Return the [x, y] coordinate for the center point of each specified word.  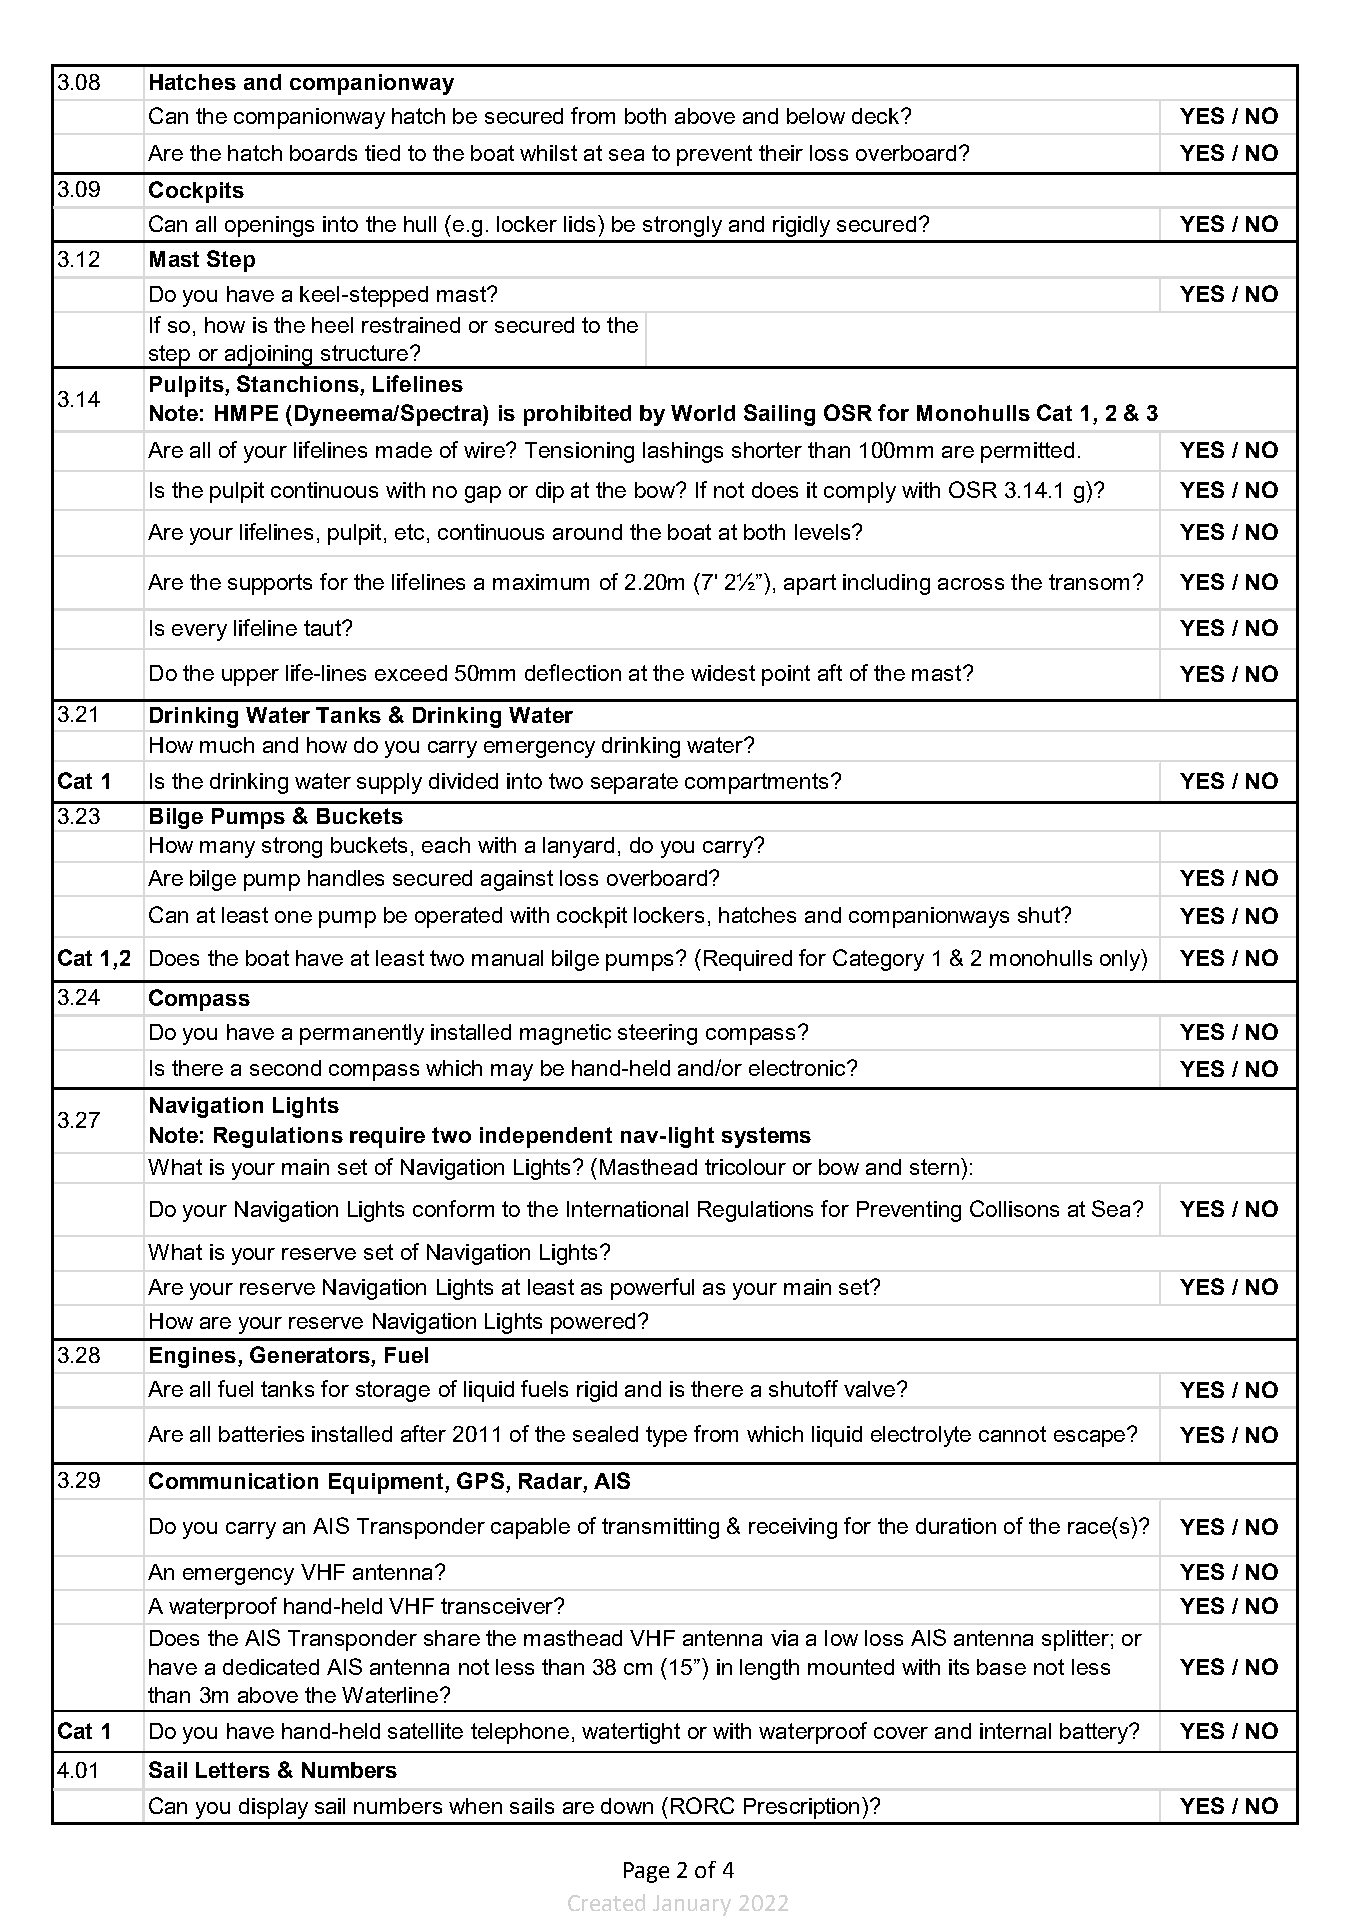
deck [877, 116]
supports [270, 584]
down [627, 1806]
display [273, 1808]
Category [878, 960]
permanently [362, 1034]
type [666, 1436]
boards [323, 153]
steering [657, 1034]
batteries [261, 1434]
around [587, 532]
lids [581, 223]
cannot [1012, 1434]
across [971, 584]
